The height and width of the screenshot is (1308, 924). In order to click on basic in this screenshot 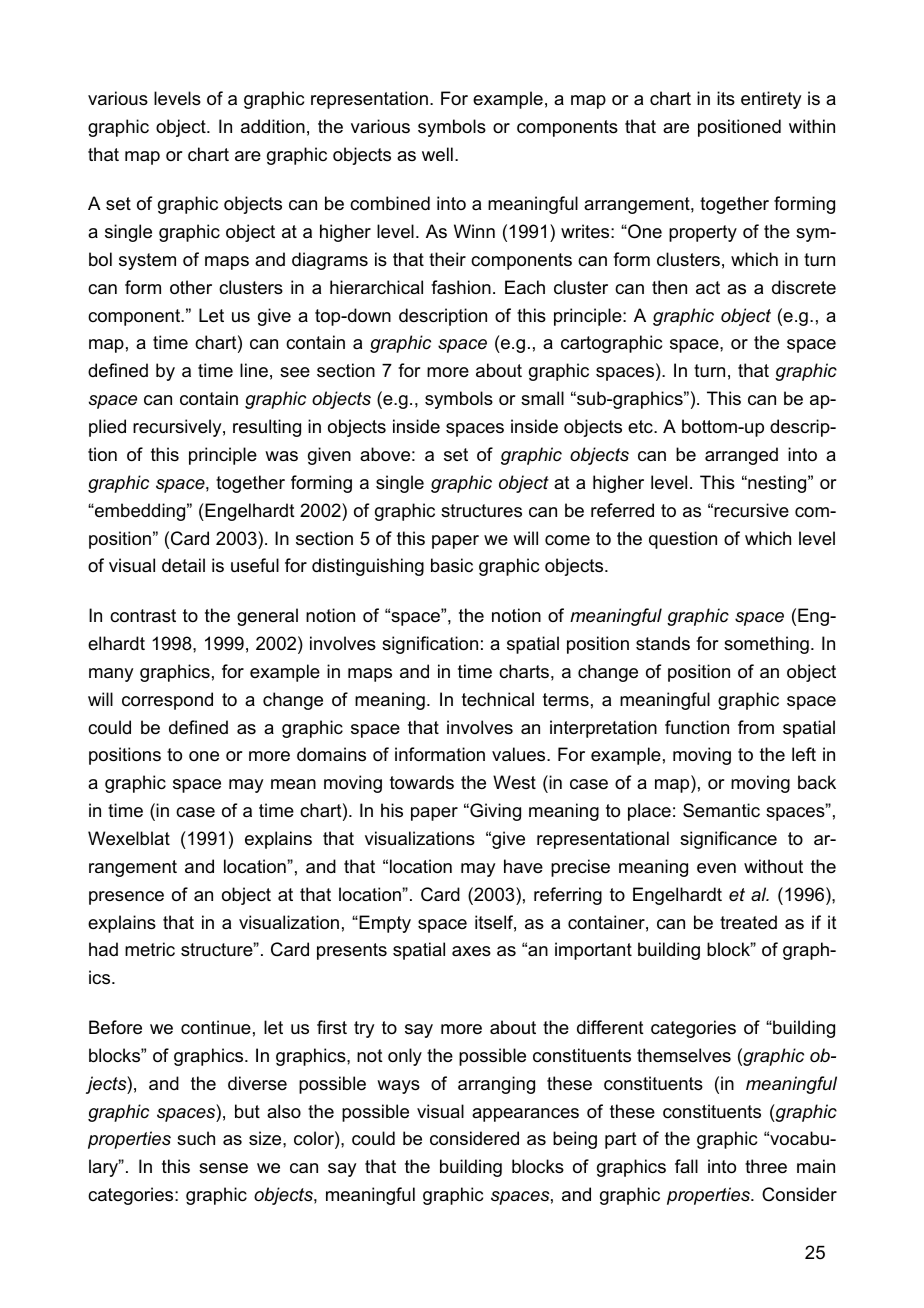, I will do `click(452, 565)`.
